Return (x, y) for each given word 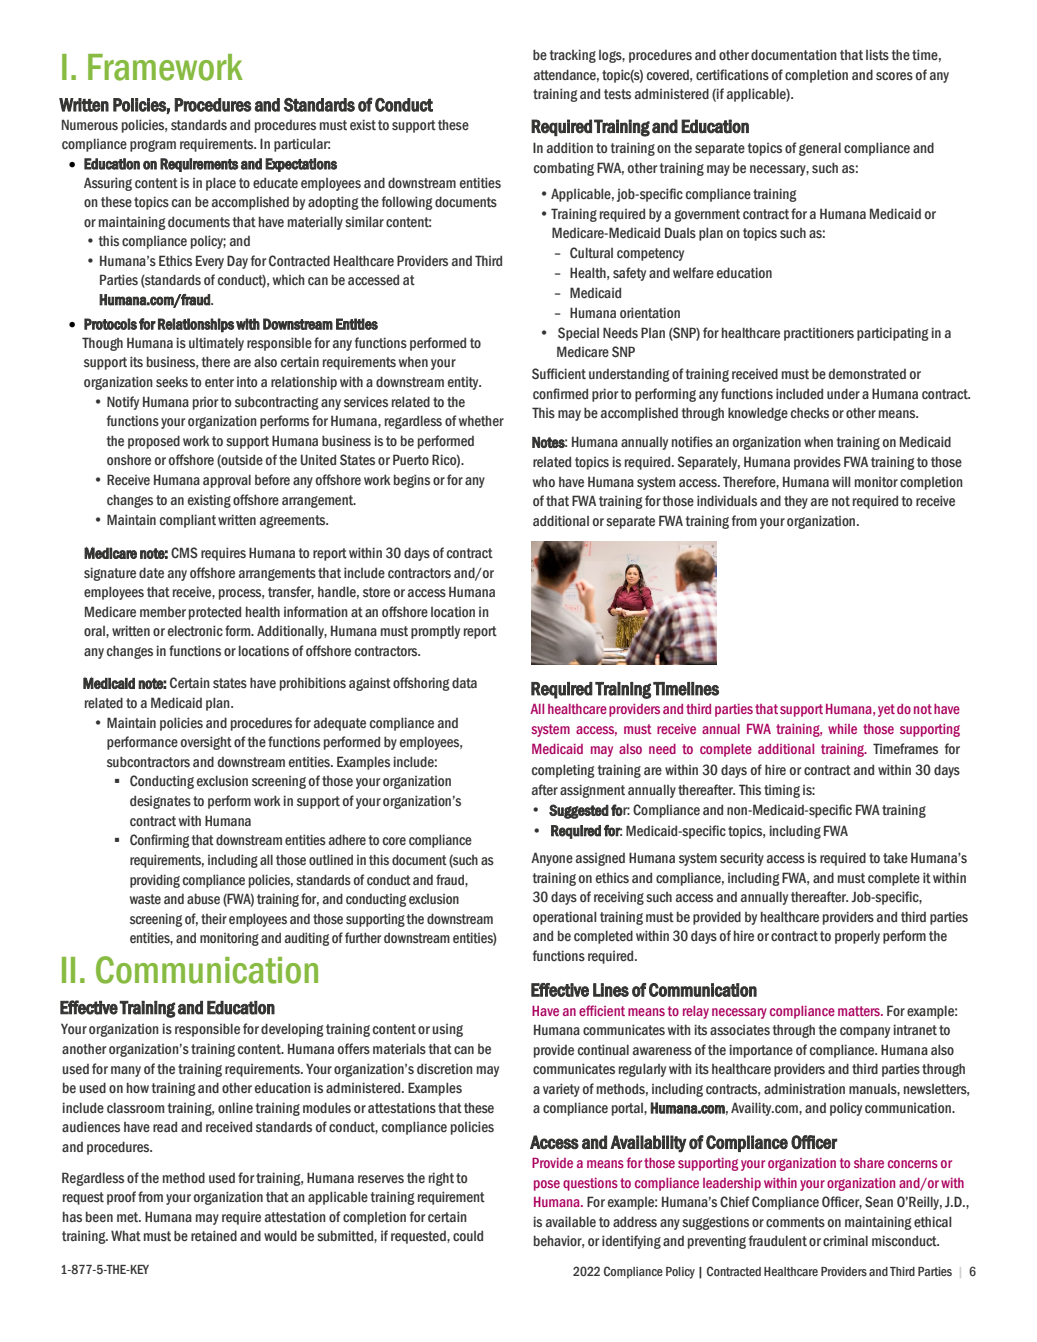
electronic (195, 630)
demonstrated (867, 374)
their (214, 918)
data (464, 682)
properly (857, 937)
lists (877, 54)
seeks (172, 382)
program (153, 146)
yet (886, 710)
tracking (573, 56)
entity (464, 383)
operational (565, 918)
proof (121, 1198)
